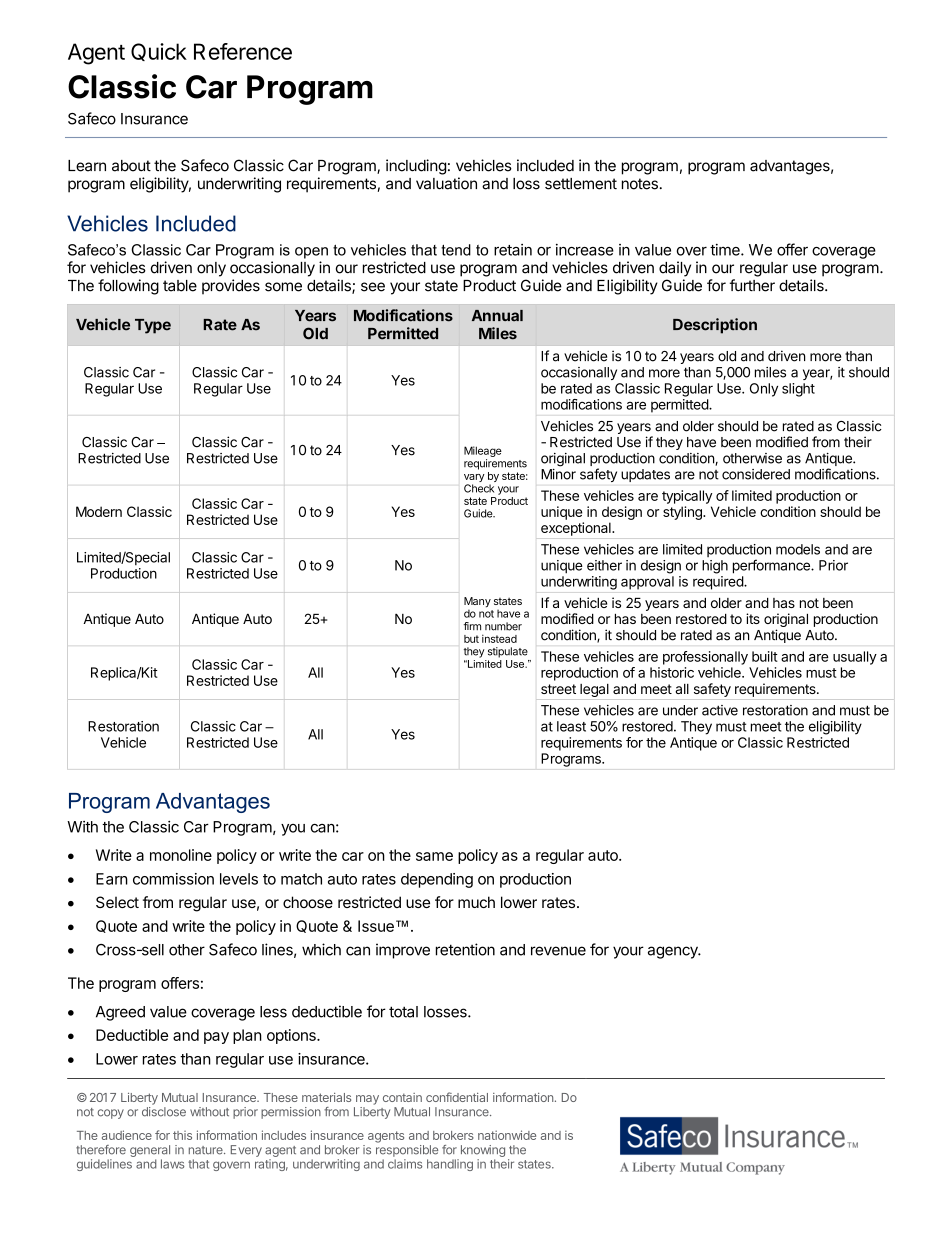  What do you see at coordinates (481, 1152) in the screenshot?
I see `knowing` at bounding box center [481, 1152].
